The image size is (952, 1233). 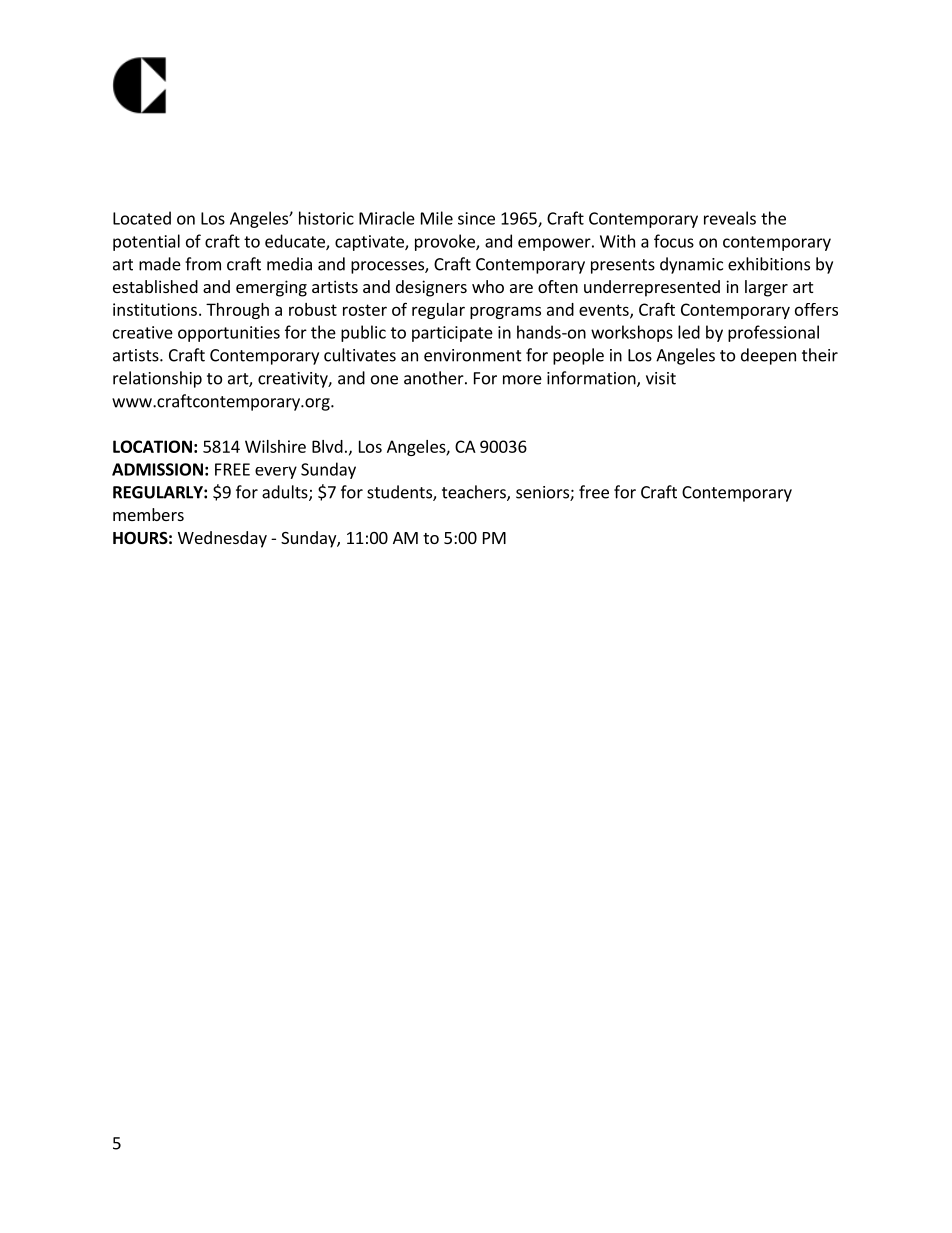 What do you see at coordinates (229, 334) in the screenshot?
I see `opportunities` at bounding box center [229, 334].
